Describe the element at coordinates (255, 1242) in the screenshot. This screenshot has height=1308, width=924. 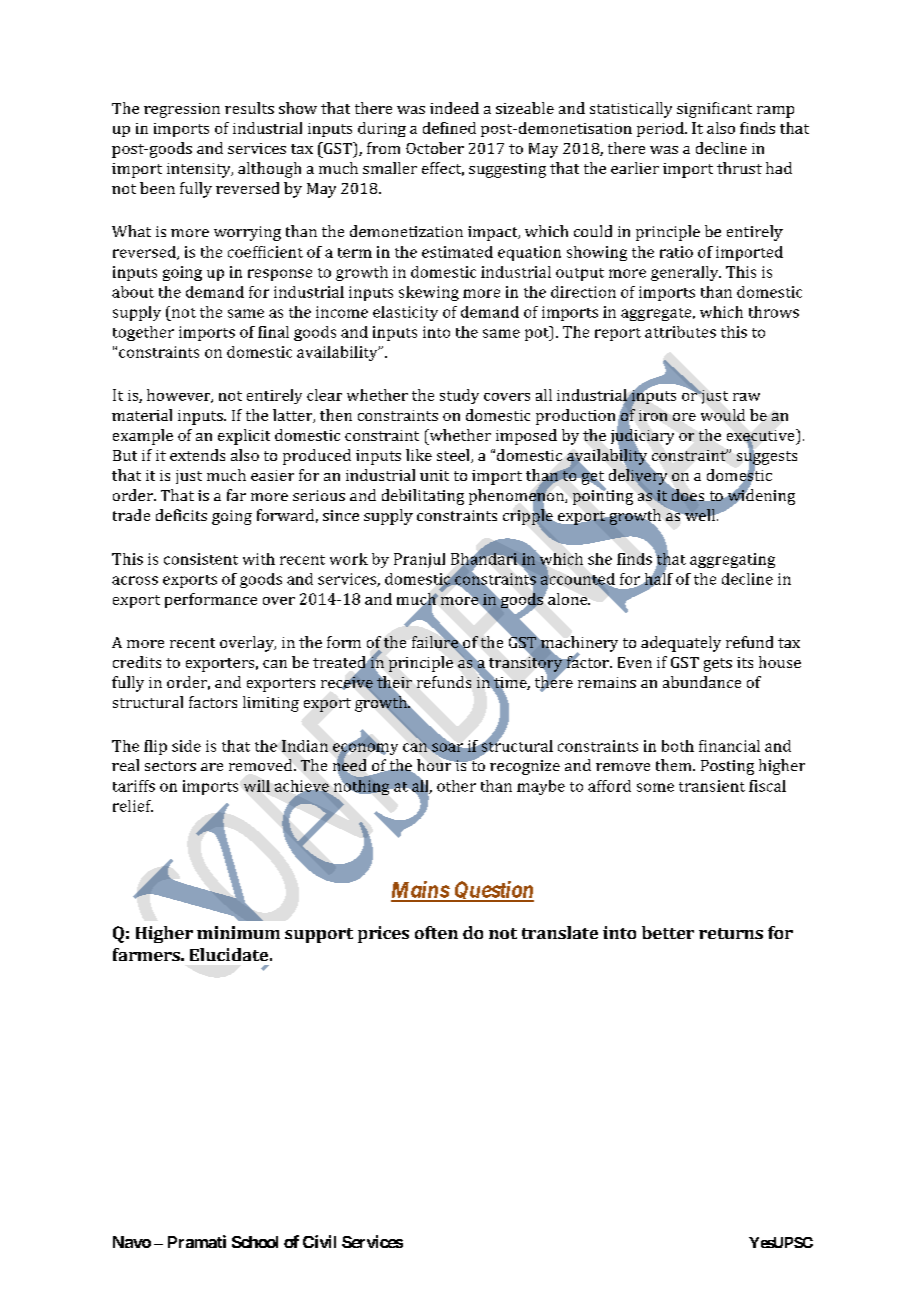
I see `School` at that location.
